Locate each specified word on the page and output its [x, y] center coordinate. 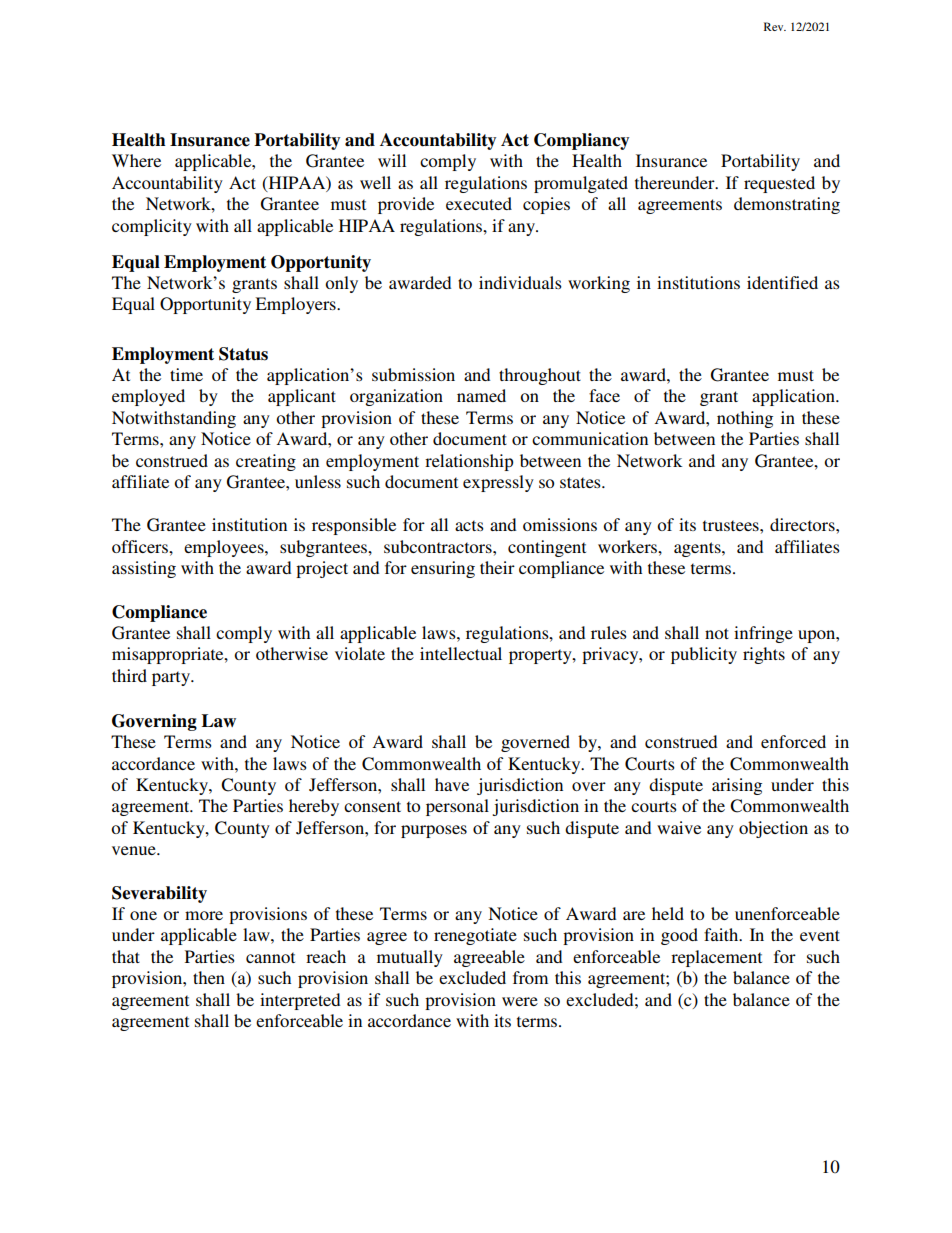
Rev [775, 26]
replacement [716, 958]
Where [136, 160]
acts [469, 525]
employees [225, 548]
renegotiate [475, 936]
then [209, 977]
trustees [732, 525]
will [392, 160]
